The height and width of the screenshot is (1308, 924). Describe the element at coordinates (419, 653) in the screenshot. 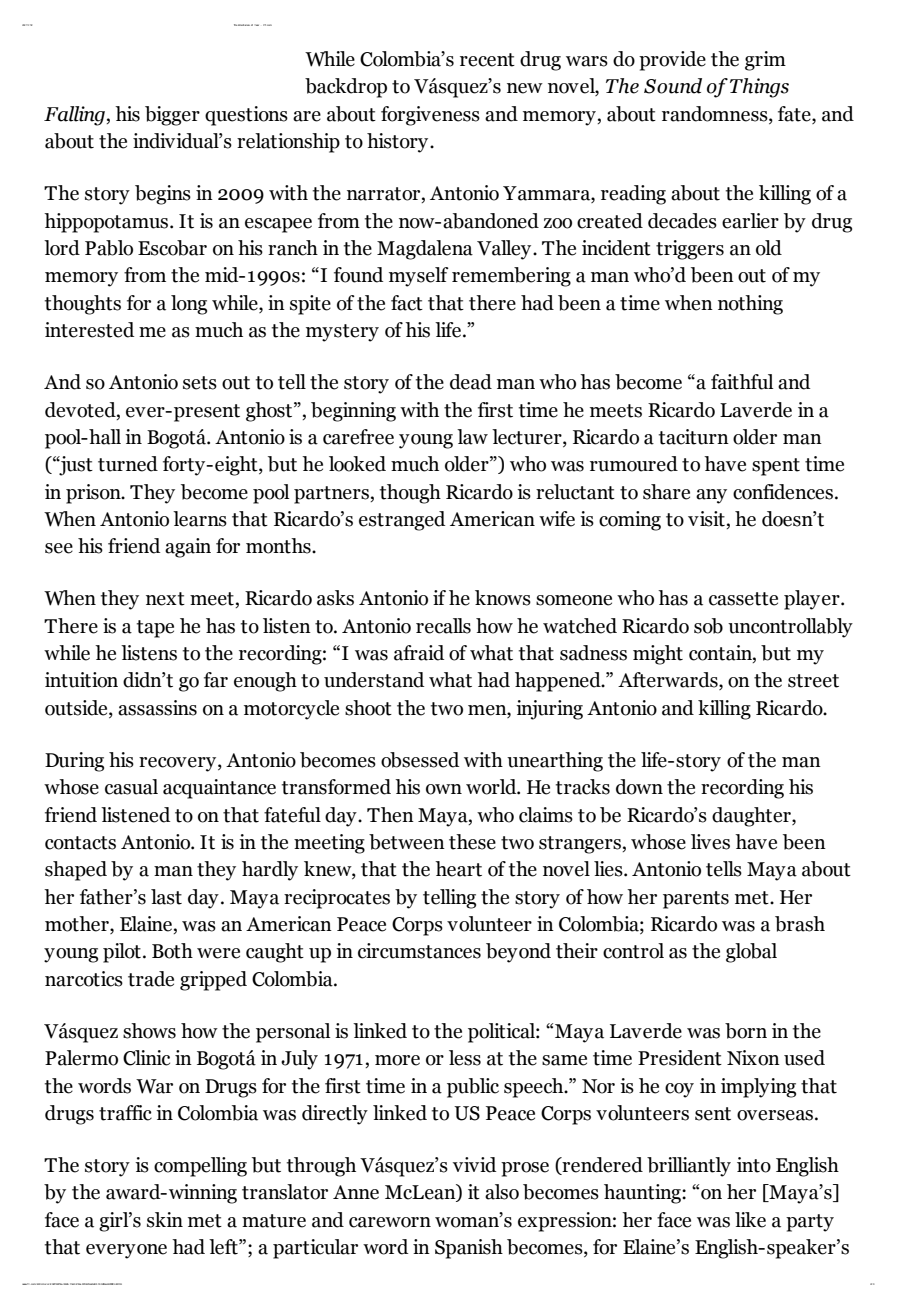

I see `afraid` at that location.
